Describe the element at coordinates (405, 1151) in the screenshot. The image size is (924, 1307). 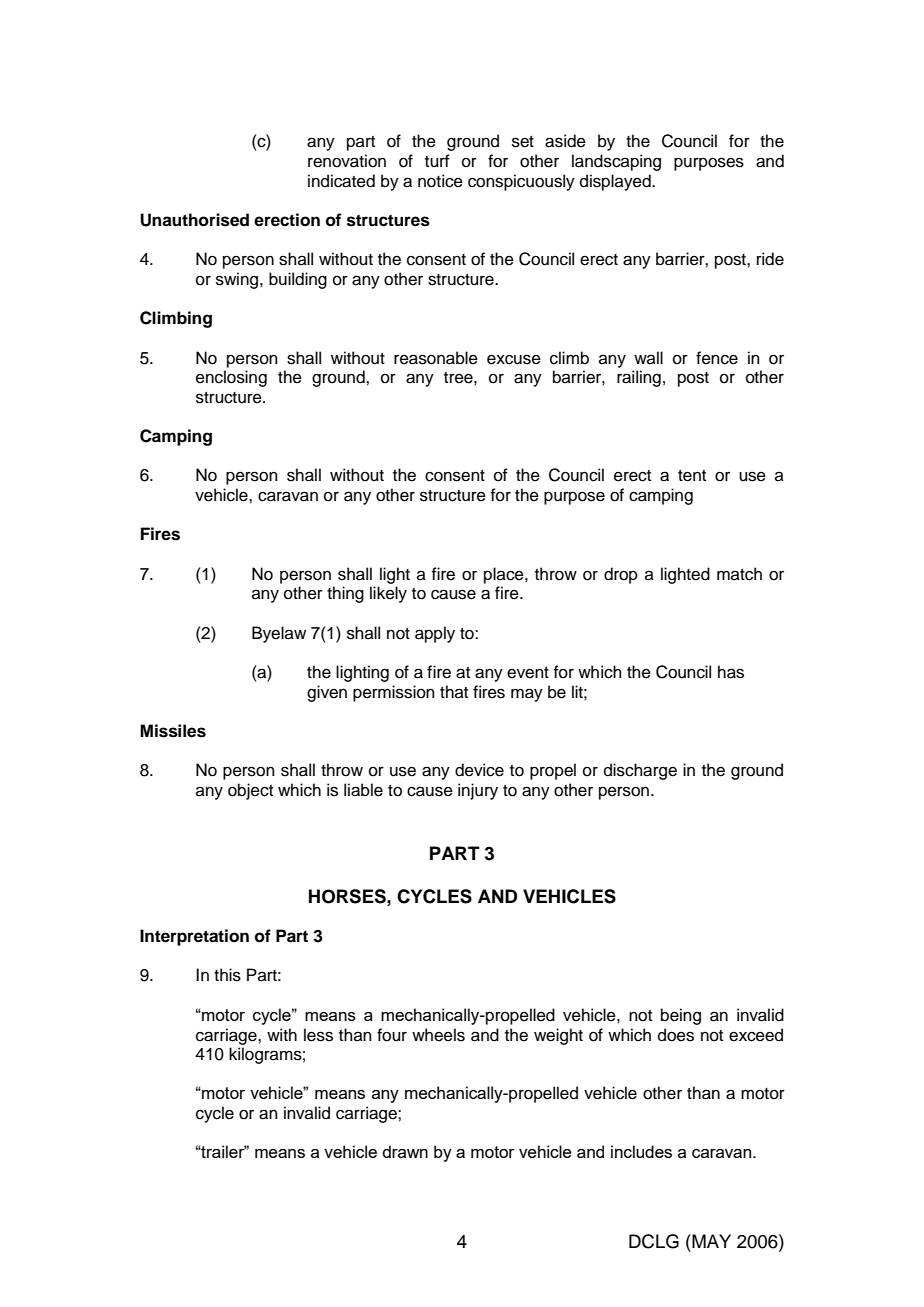
I see `drawn` at that location.
